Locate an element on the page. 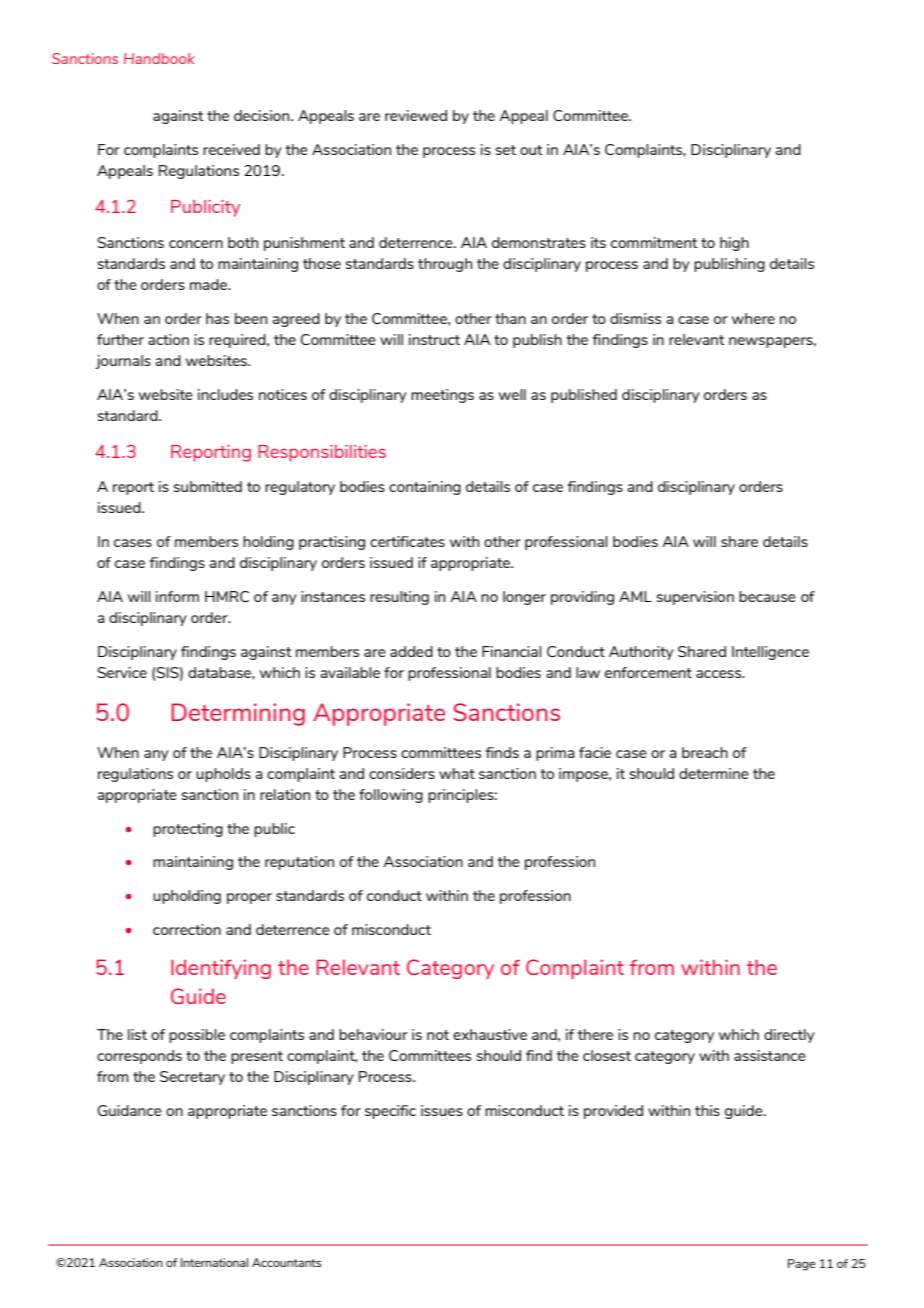 The height and width of the document is (1308, 924). Intelligence is located at coordinates (770, 653).
